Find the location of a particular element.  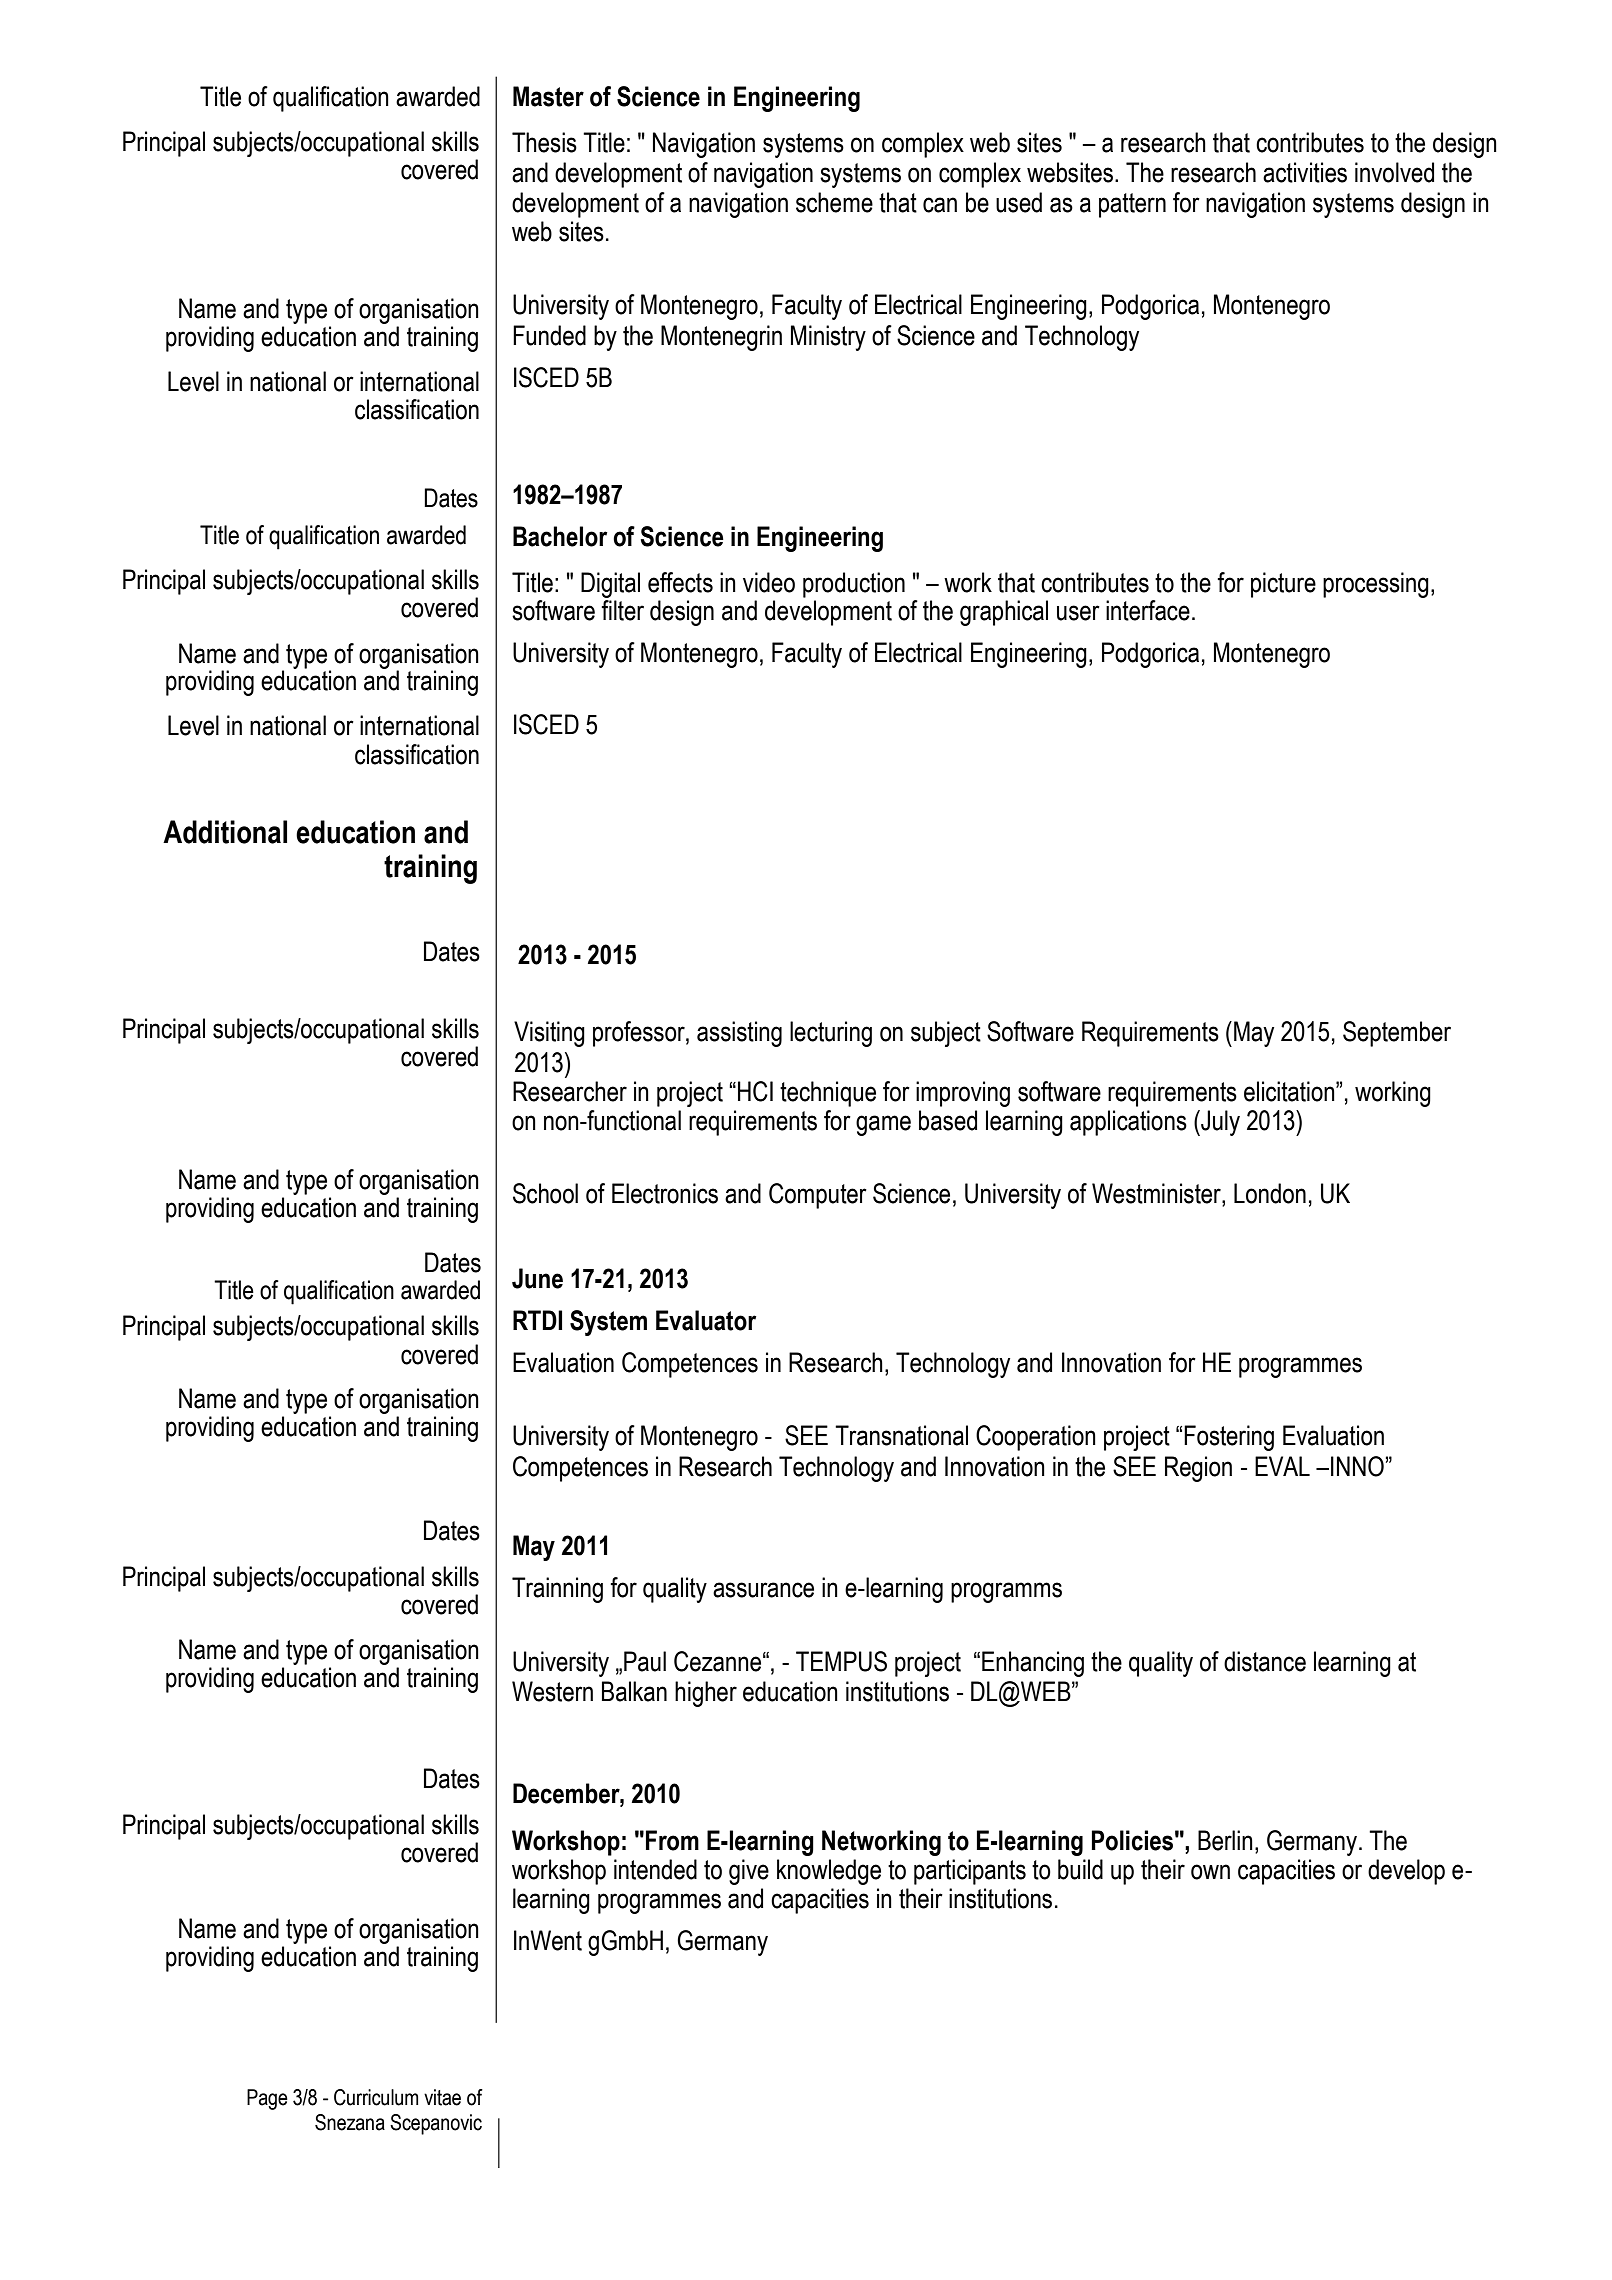

picture is located at coordinates (1283, 585).
